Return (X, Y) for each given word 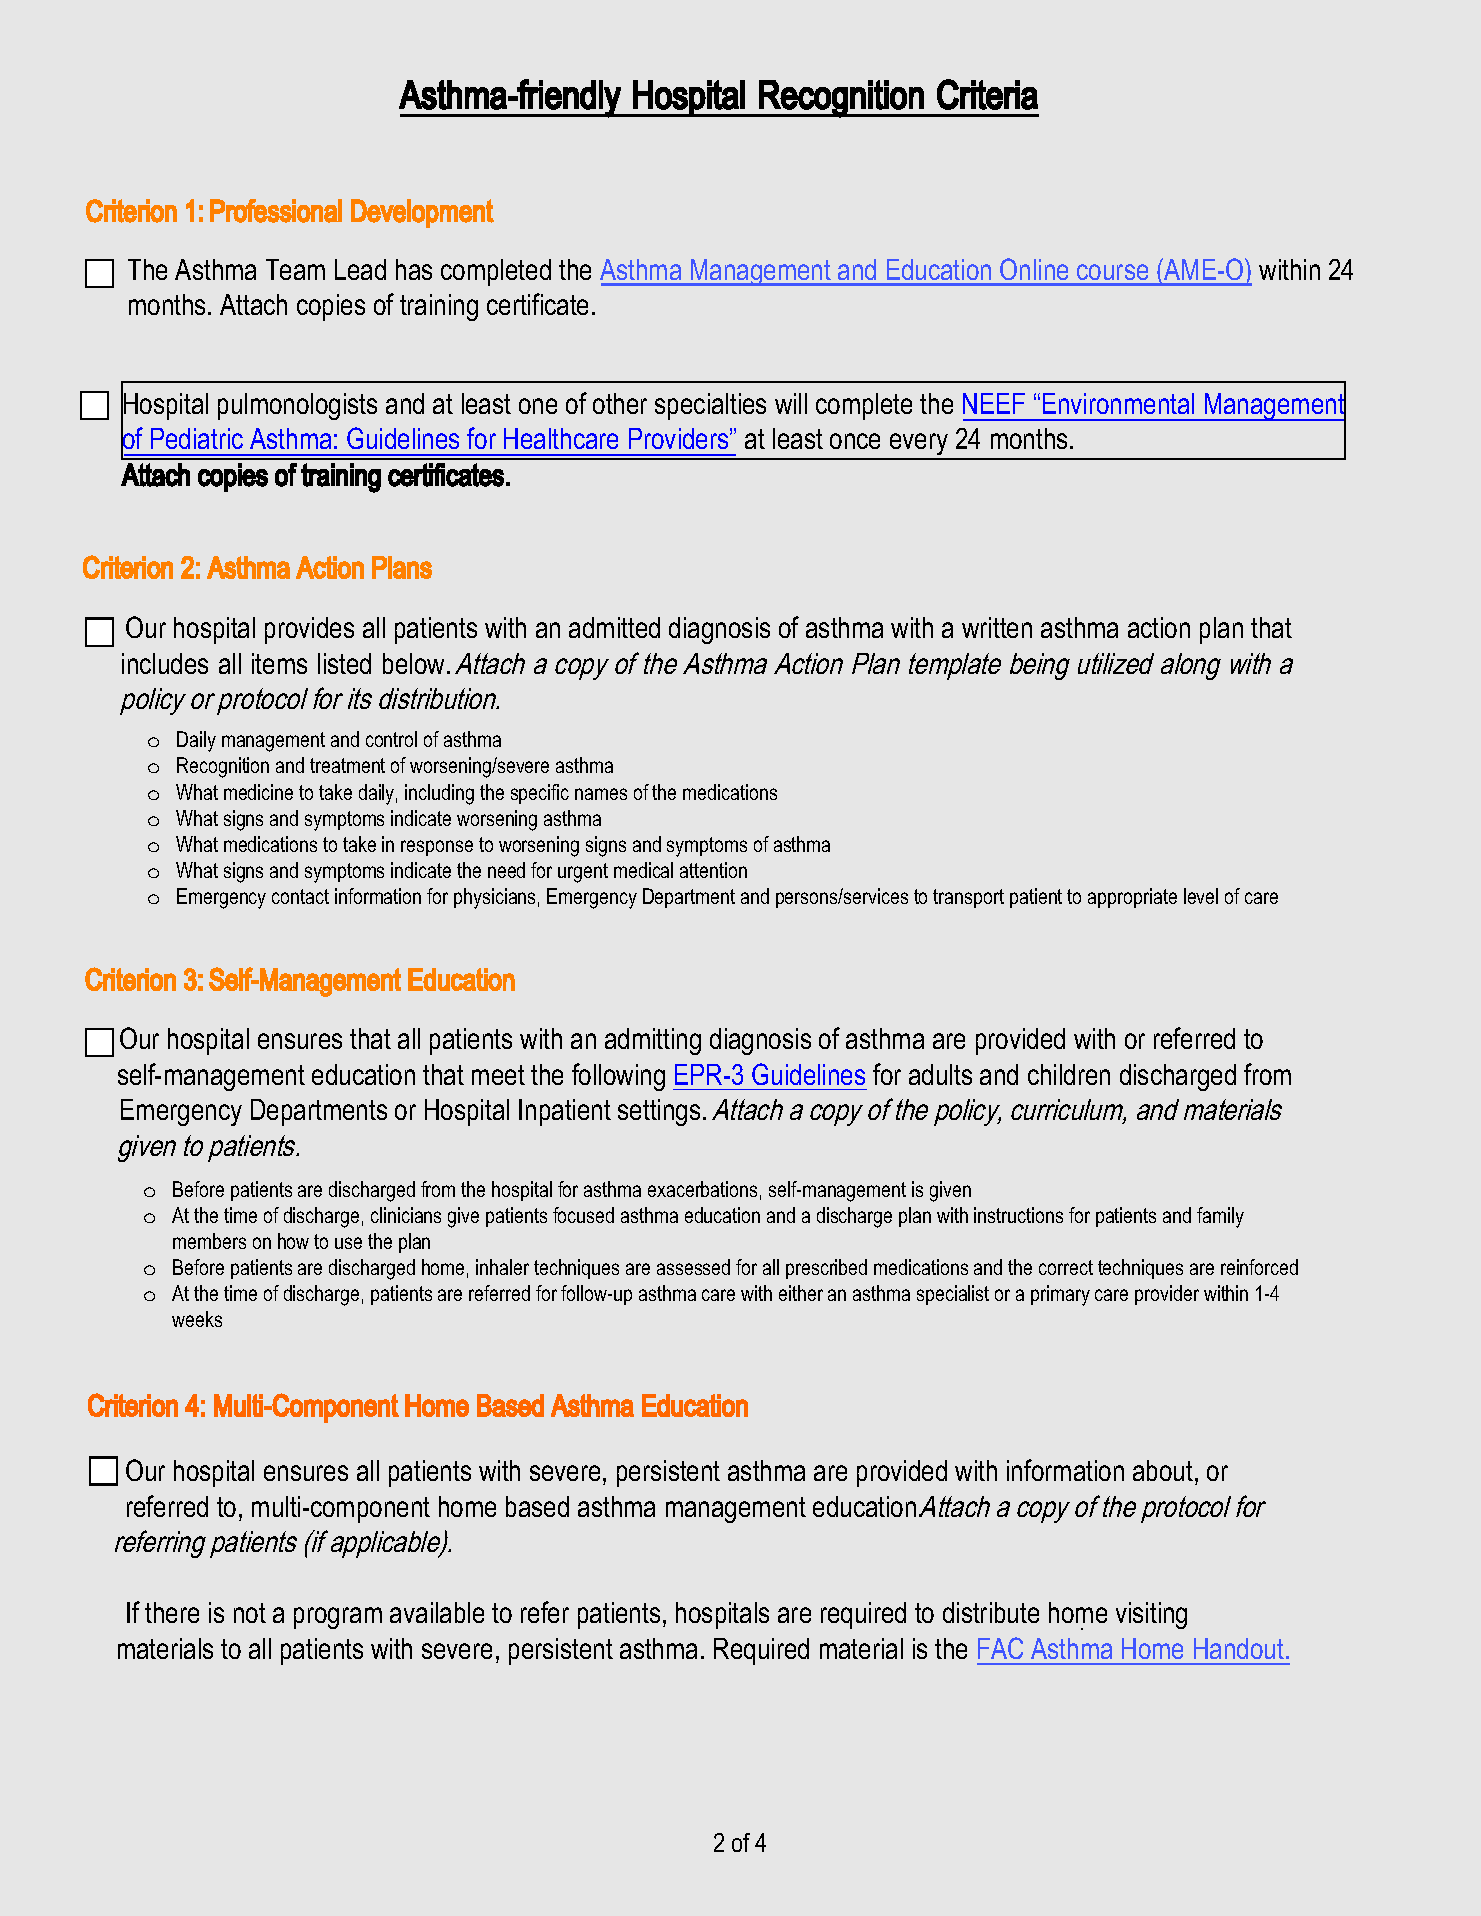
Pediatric (197, 438)
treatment (347, 765)
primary (1060, 1295)
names (601, 794)
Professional (276, 211)
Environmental (1118, 403)
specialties (710, 406)
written (997, 627)
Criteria (987, 94)
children (1069, 1074)
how (293, 1241)
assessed (693, 1267)
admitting (653, 1041)
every (919, 446)
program (338, 1618)
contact (300, 896)
